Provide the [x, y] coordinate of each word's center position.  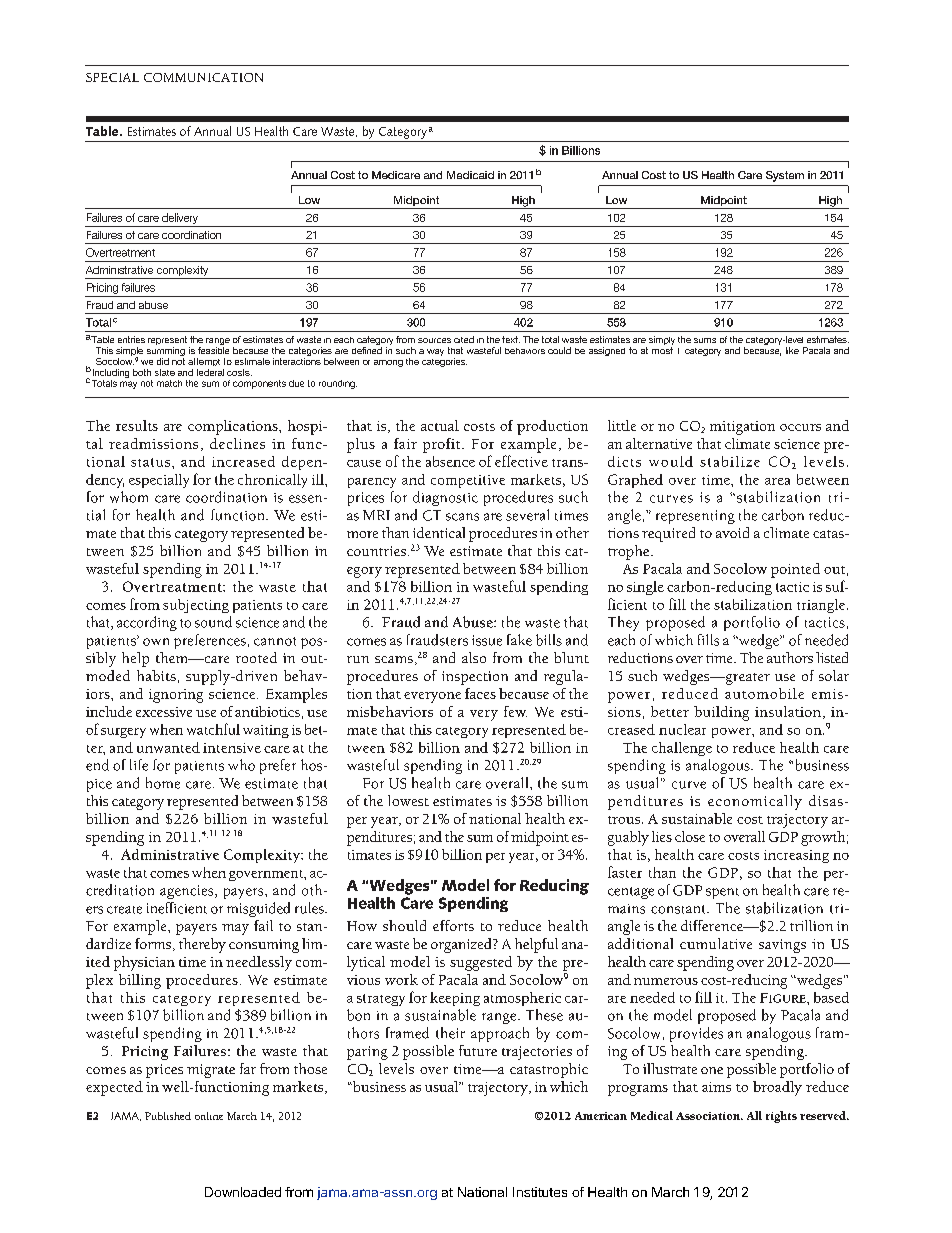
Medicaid [470, 175]
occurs [800, 427]
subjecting [196, 606]
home [163, 783]
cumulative [716, 943]
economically [755, 802]
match [169, 383]
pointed [795, 570]
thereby [202, 945]
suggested [481, 963]
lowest [408, 800]
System [785, 176]
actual [440, 425]
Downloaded [243, 1192]
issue [487, 640]
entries [131, 339]
